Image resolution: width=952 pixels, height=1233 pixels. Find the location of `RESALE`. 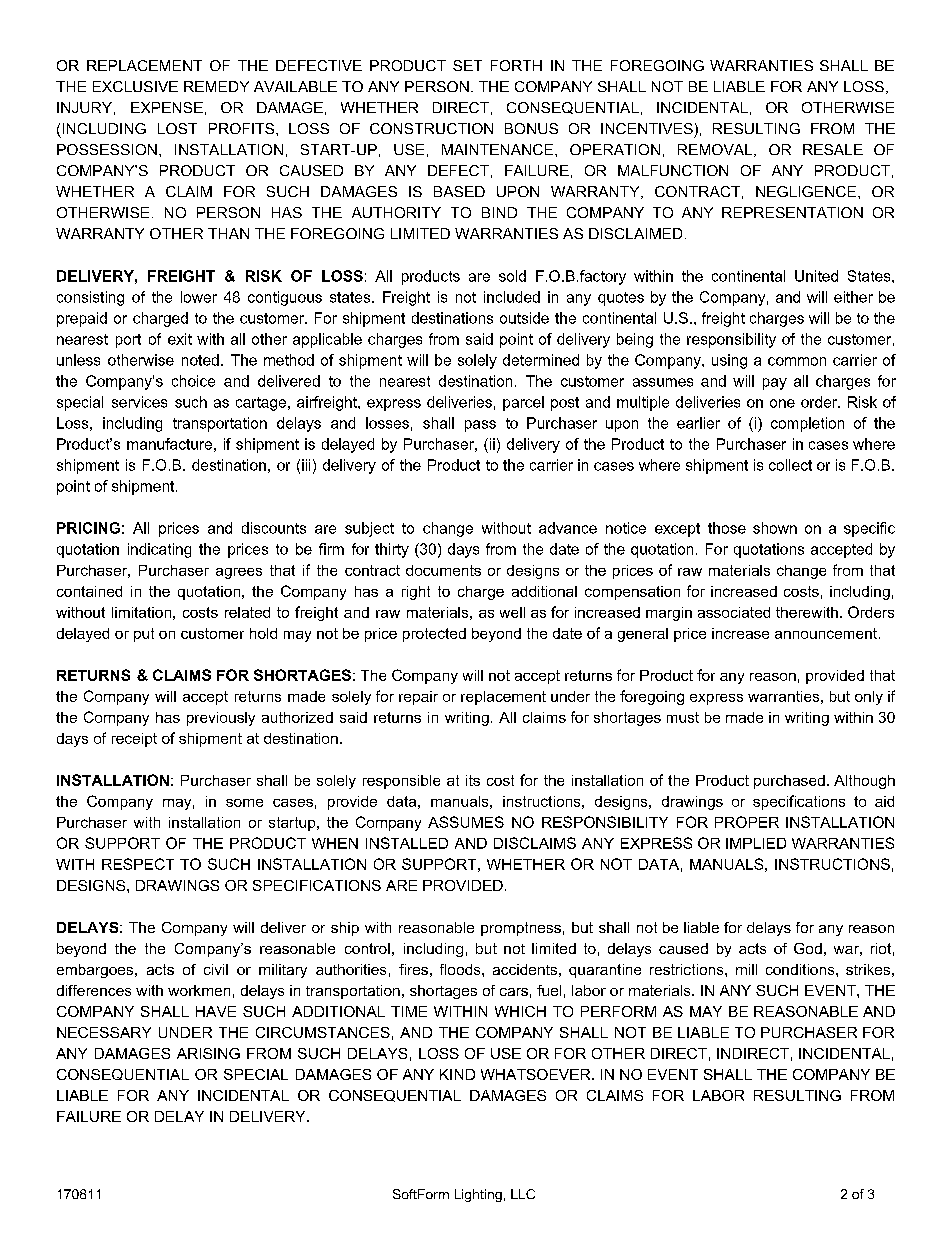

RESALE is located at coordinates (833, 149).
